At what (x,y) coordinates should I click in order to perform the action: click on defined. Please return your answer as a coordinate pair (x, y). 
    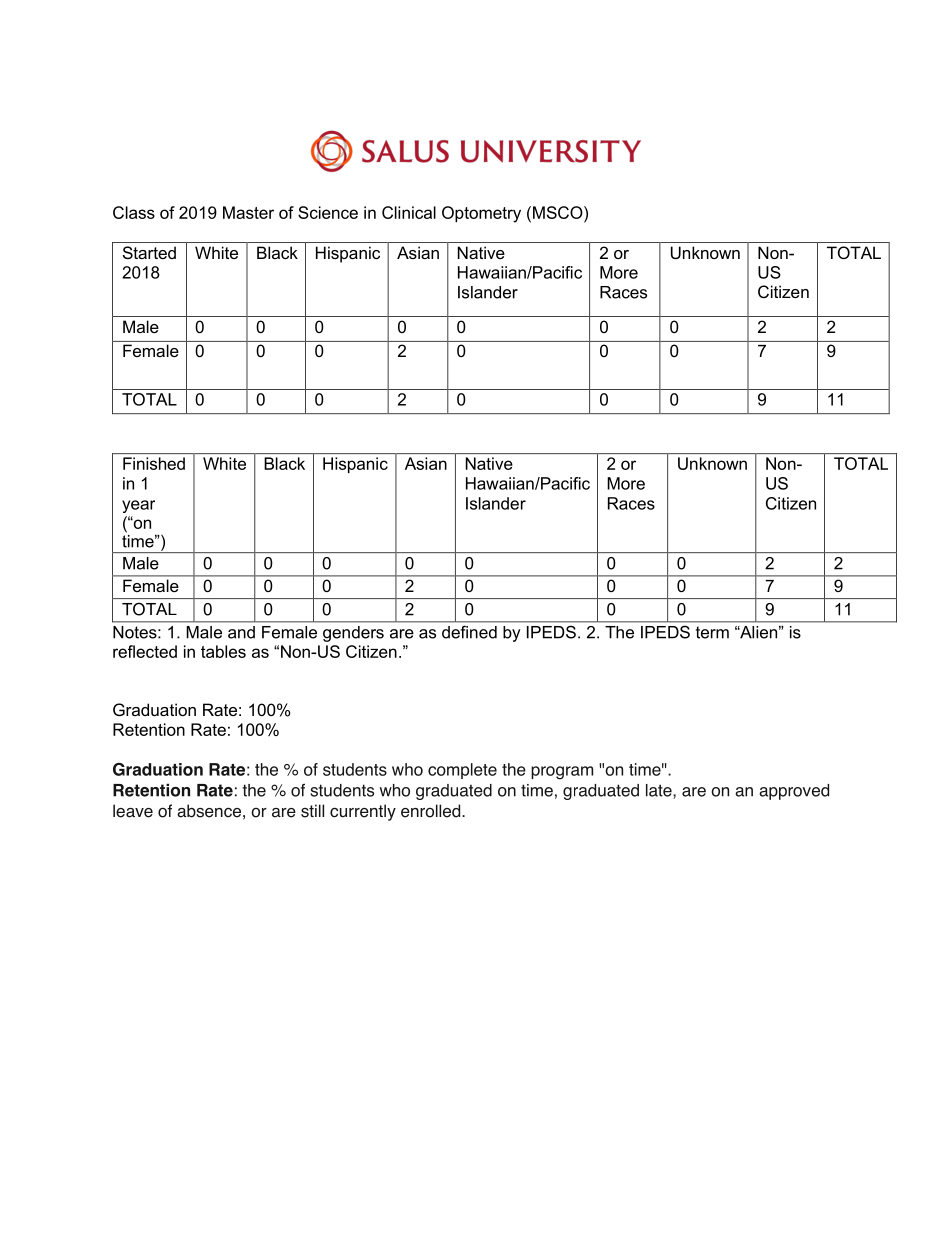
    Looking at the image, I should click on (469, 632).
